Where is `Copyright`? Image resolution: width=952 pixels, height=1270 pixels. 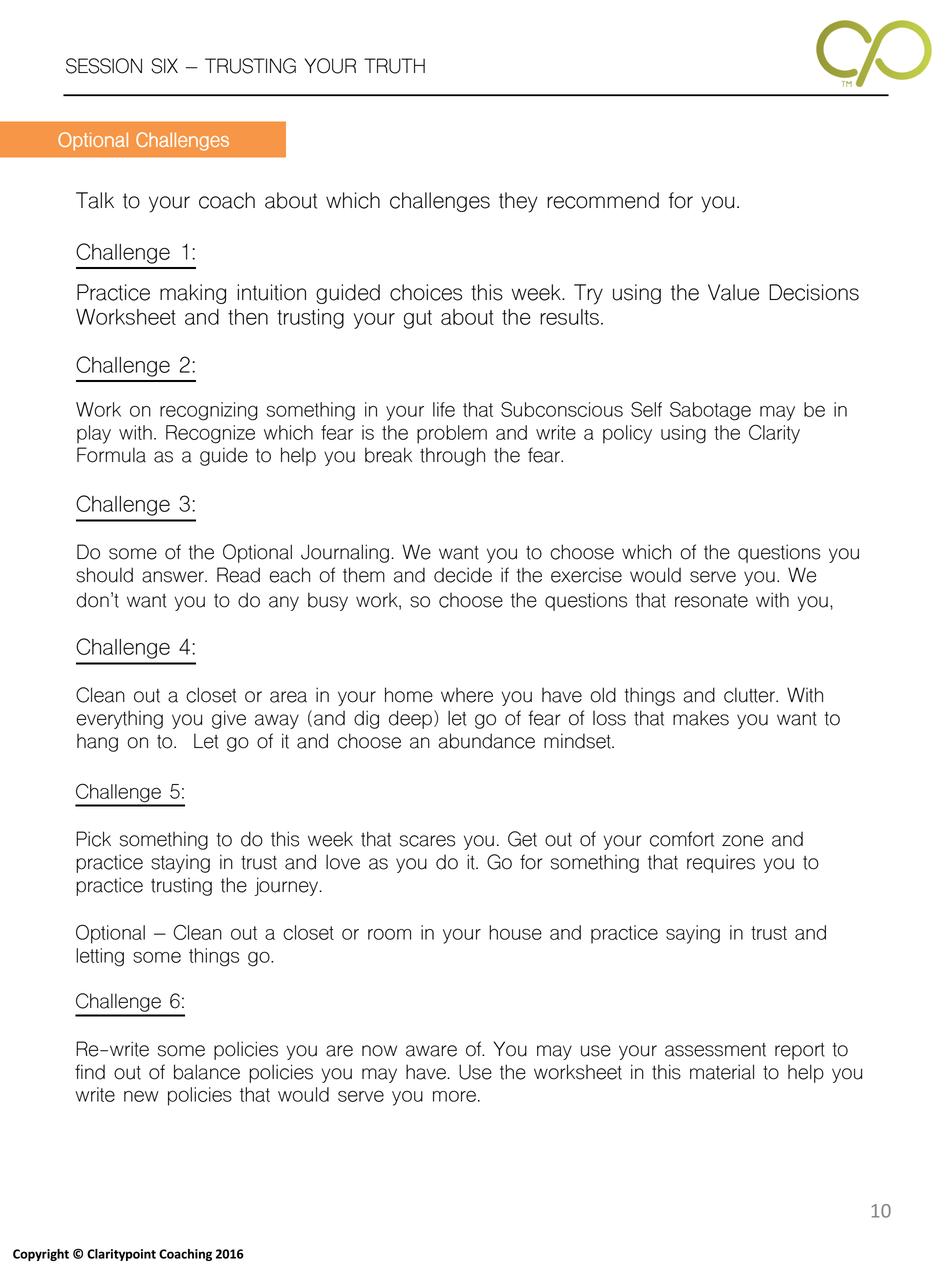
Copyright is located at coordinates (41, 1255).
